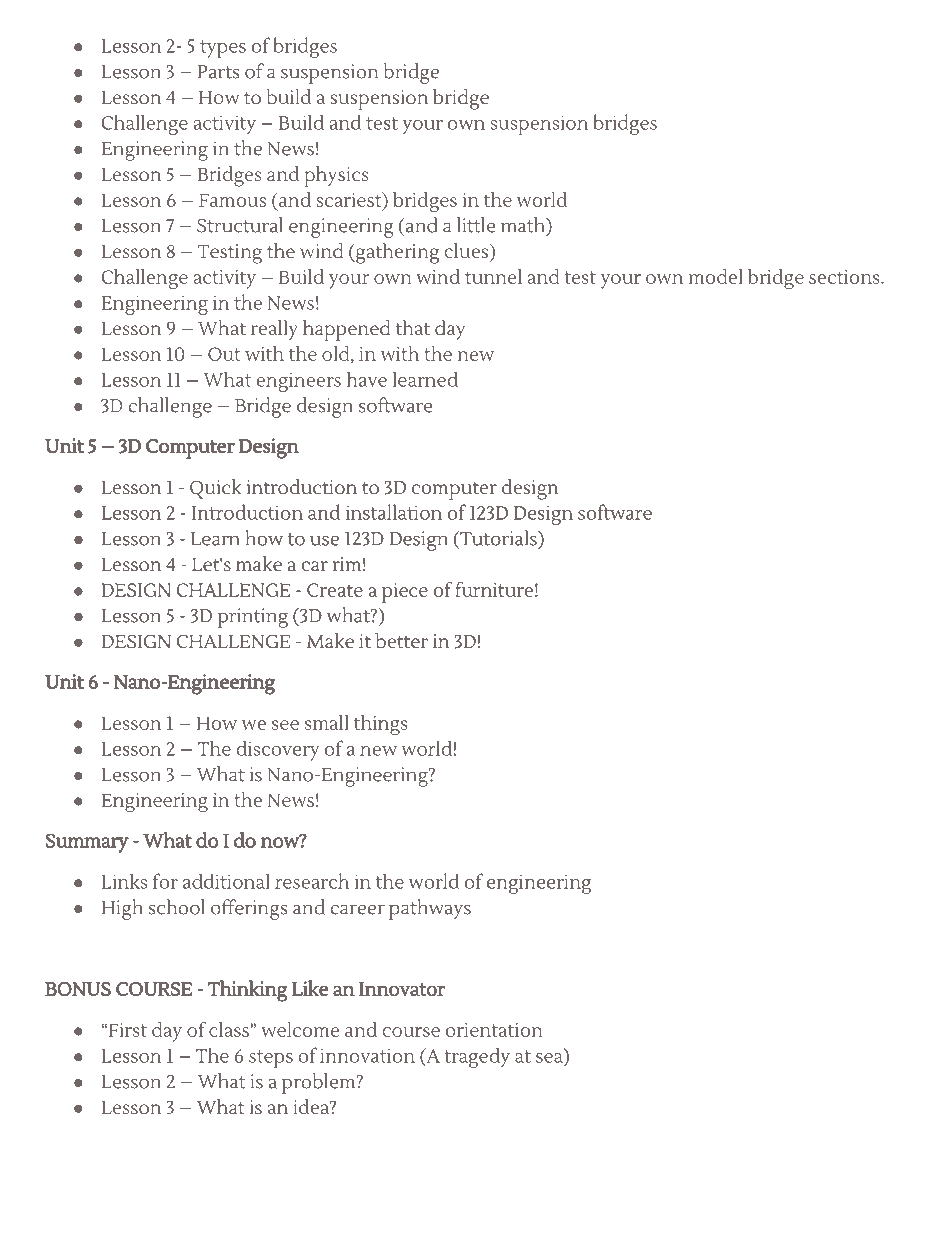  I want to click on Parts, so click(218, 72).
